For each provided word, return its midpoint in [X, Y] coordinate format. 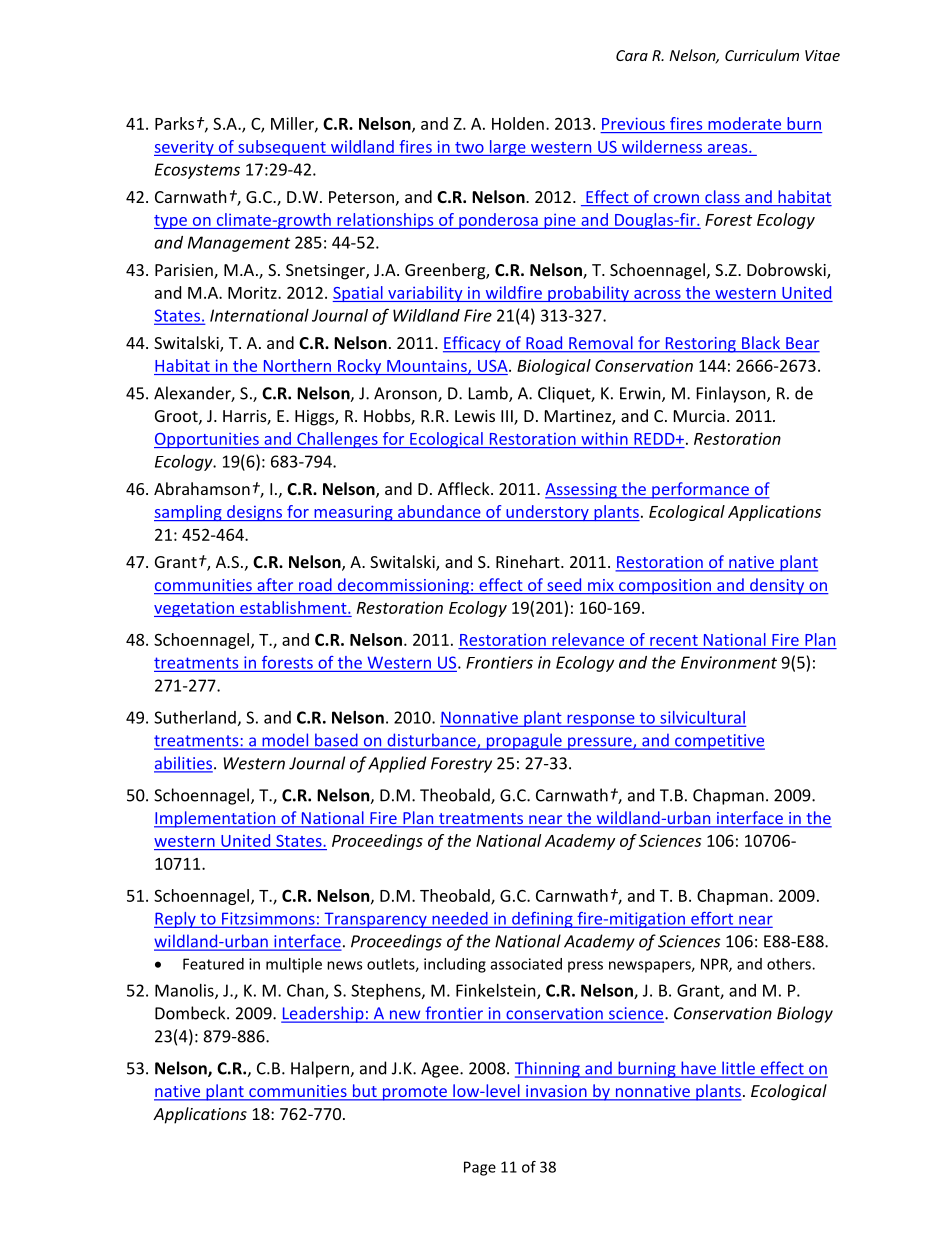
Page [480, 1168]
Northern [297, 365]
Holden [518, 123]
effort [712, 919]
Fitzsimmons [268, 919]
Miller [293, 124]
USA [494, 366]
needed [460, 919]
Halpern [321, 1069]
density [777, 586]
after [275, 586]
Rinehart [529, 561]
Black [761, 344]
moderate [745, 123]
